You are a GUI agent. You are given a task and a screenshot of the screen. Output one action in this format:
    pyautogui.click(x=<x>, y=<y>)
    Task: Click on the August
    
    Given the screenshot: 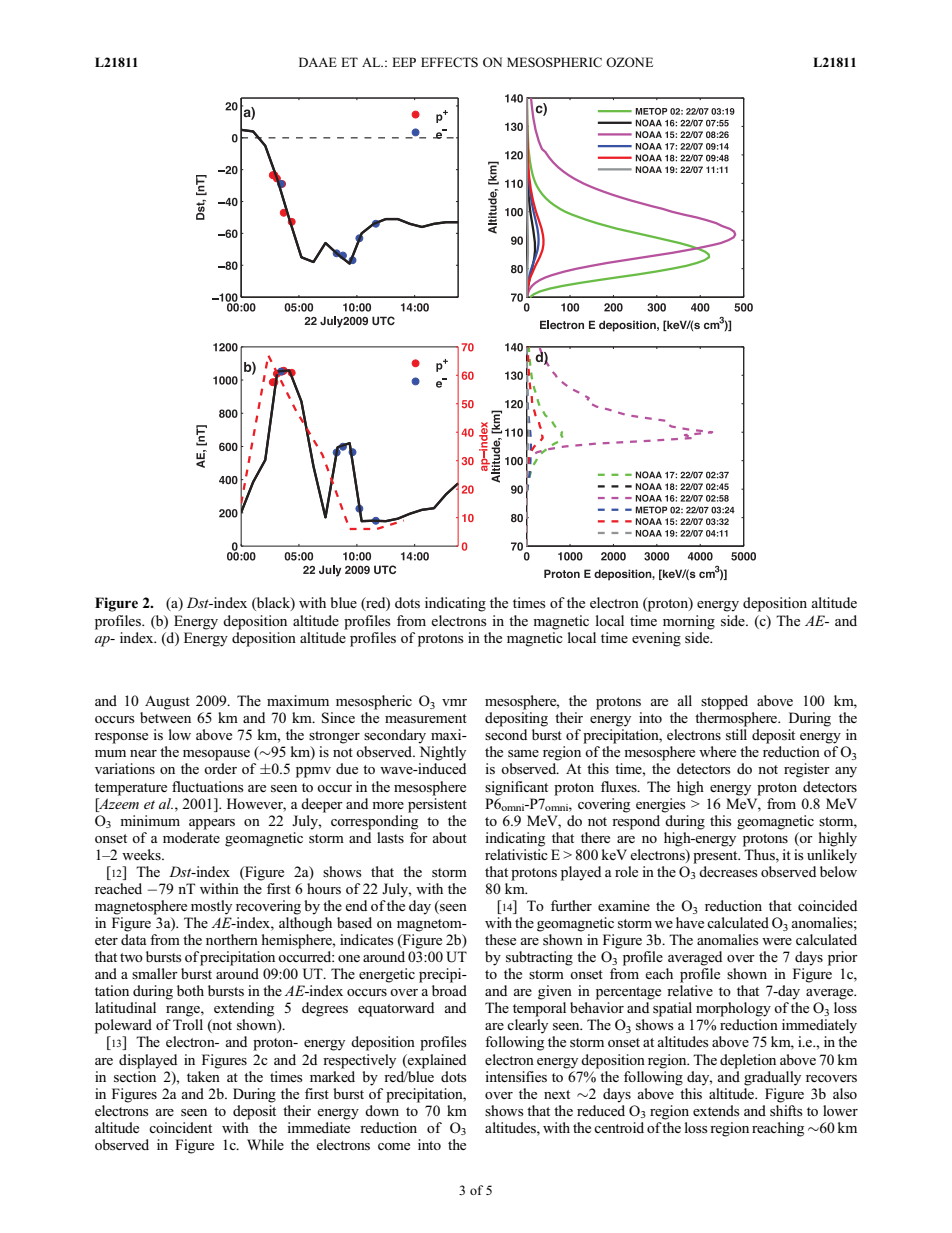 What is the action you would take?
    pyautogui.click(x=167, y=702)
